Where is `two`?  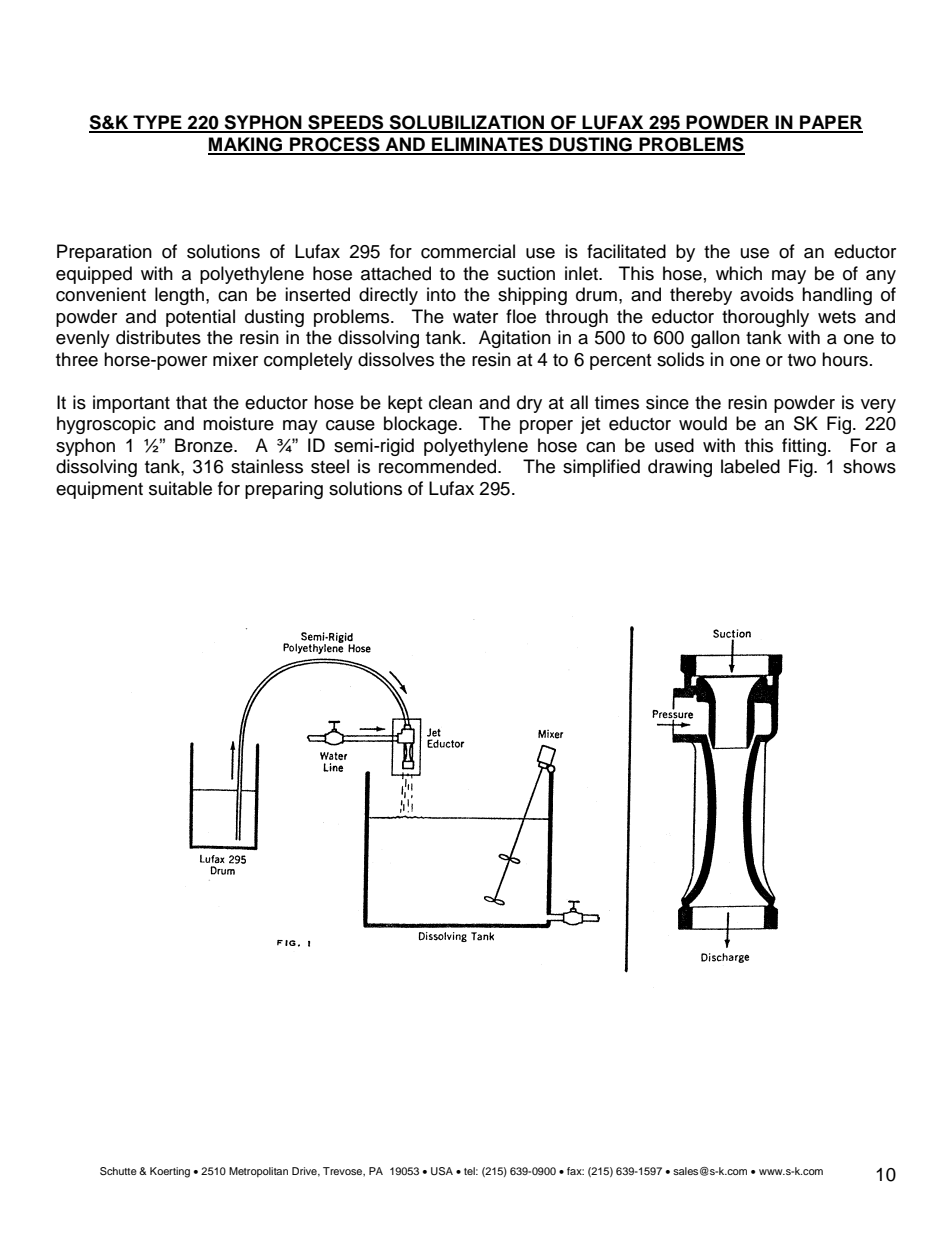 two is located at coordinates (802, 360).
